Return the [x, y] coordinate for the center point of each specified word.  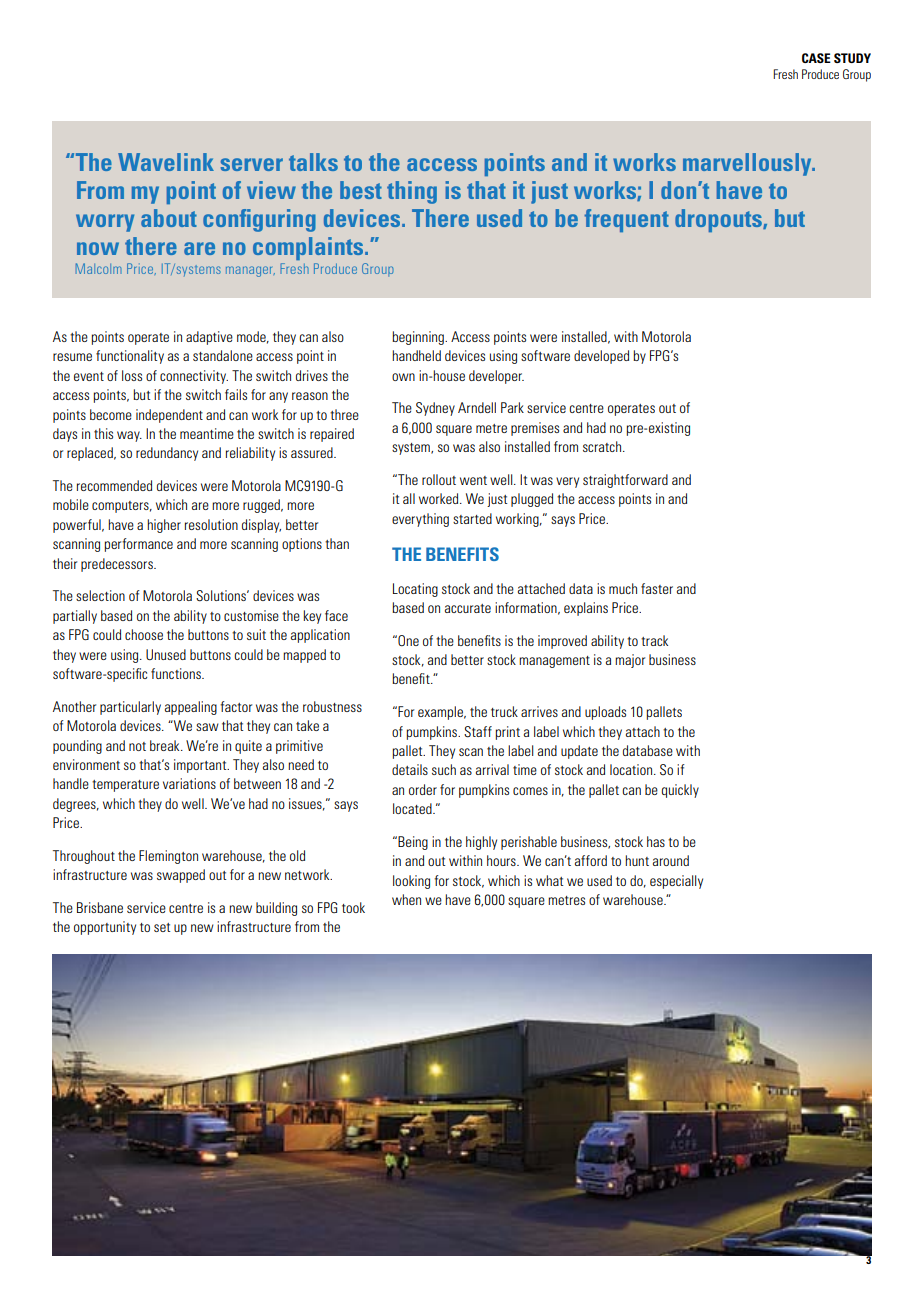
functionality [130, 357]
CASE [816, 58]
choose [144, 634]
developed [601, 357]
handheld [416, 355]
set [162, 927]
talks [313, 162]
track [654, 640]
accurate [468, 608]
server [252, 164]
